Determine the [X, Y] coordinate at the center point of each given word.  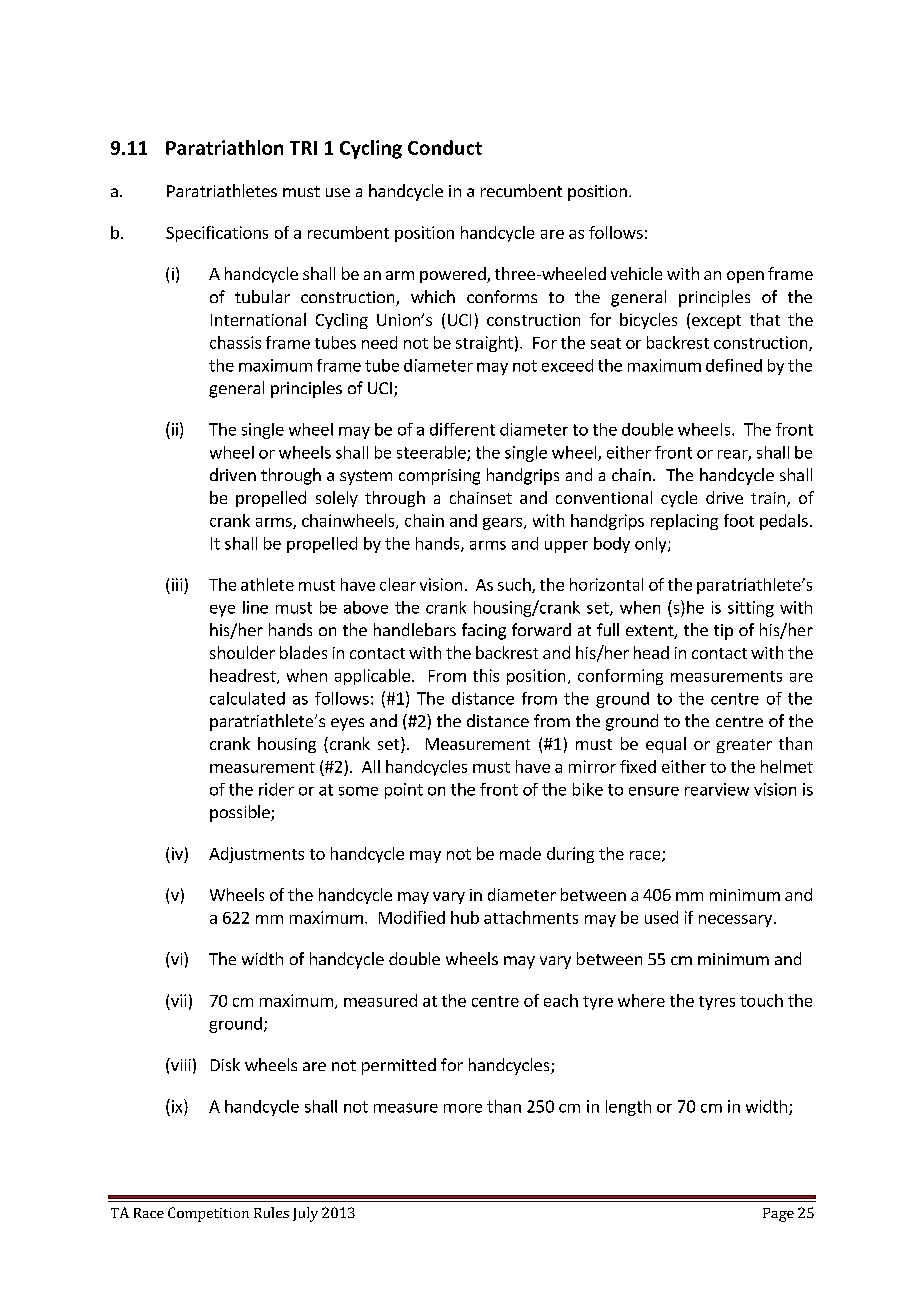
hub [465, 917]
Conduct [445, 147]
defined [734, 365]
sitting [751, 609]
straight [484, 344]
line [255, 607]
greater [744, 746]
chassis [235, 342]
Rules [271, 1212]
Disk [225, 1064]
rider [276, 789]
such [515, 585]
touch [761, 1000]
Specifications [217, 234]
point [404, 791]
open [745, 277]
